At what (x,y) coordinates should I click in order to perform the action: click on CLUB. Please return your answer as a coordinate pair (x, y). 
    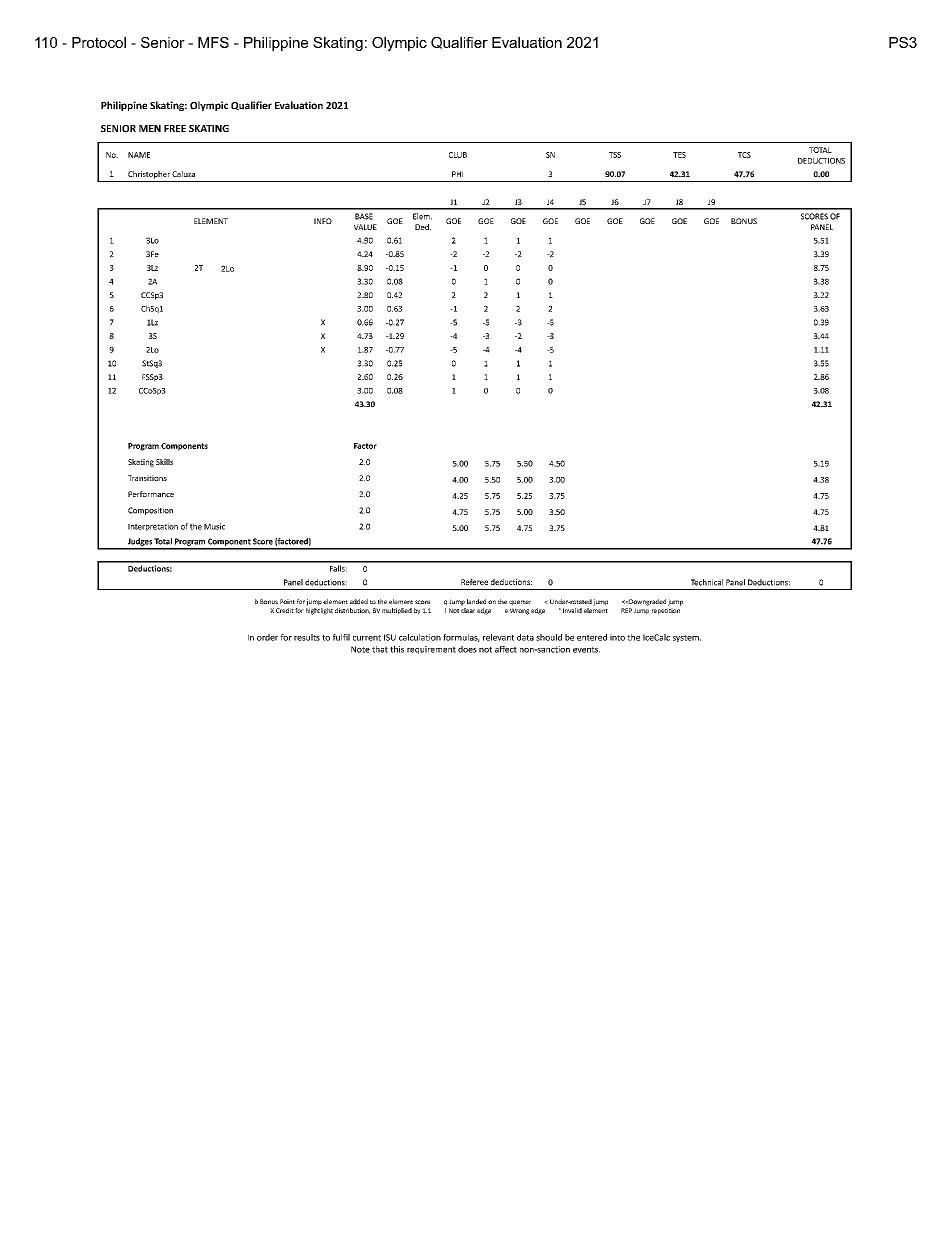
    Looking at the image, I should click on (458, 155).
